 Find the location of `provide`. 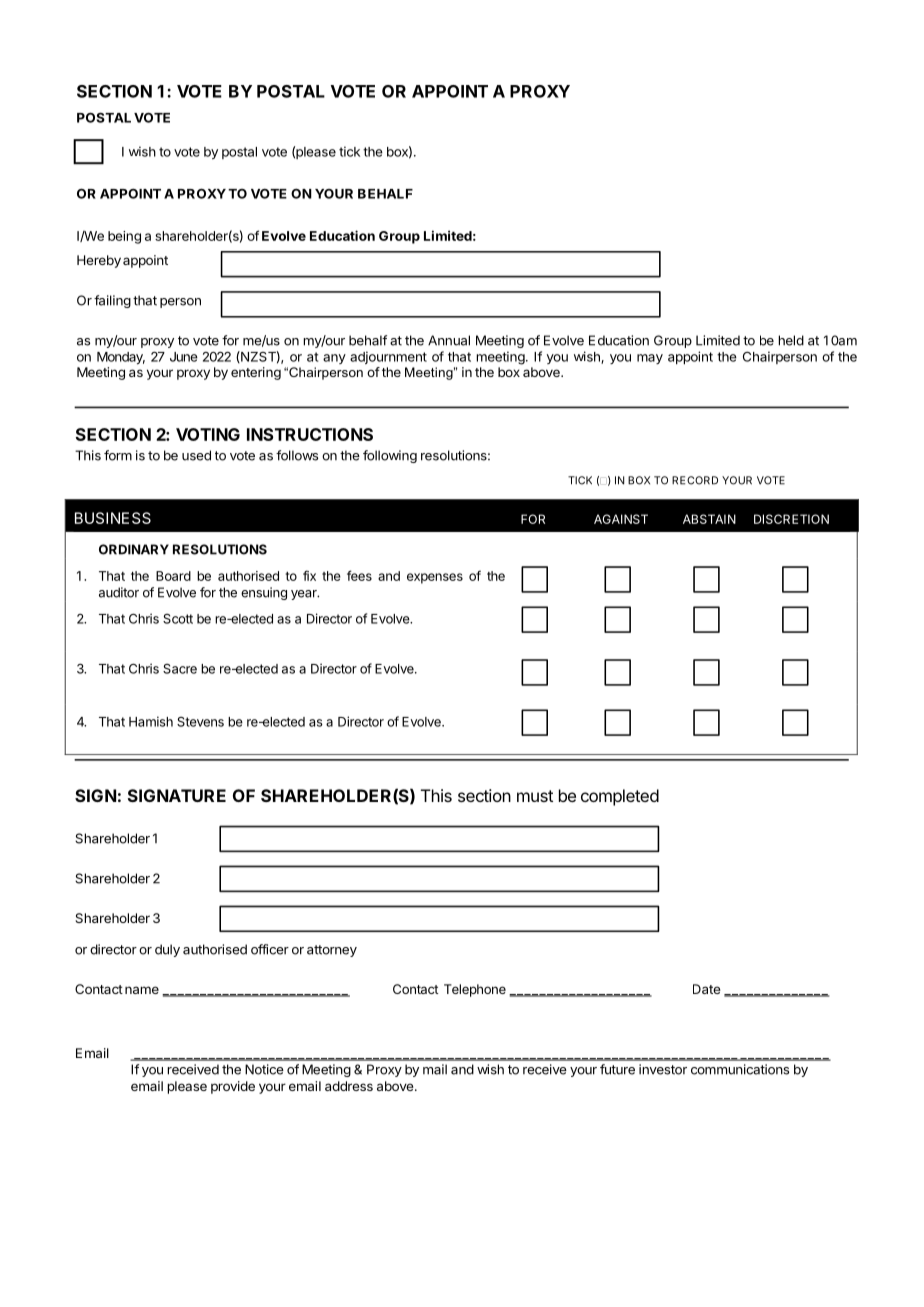

provide is located at coordinates (233, 1087).
